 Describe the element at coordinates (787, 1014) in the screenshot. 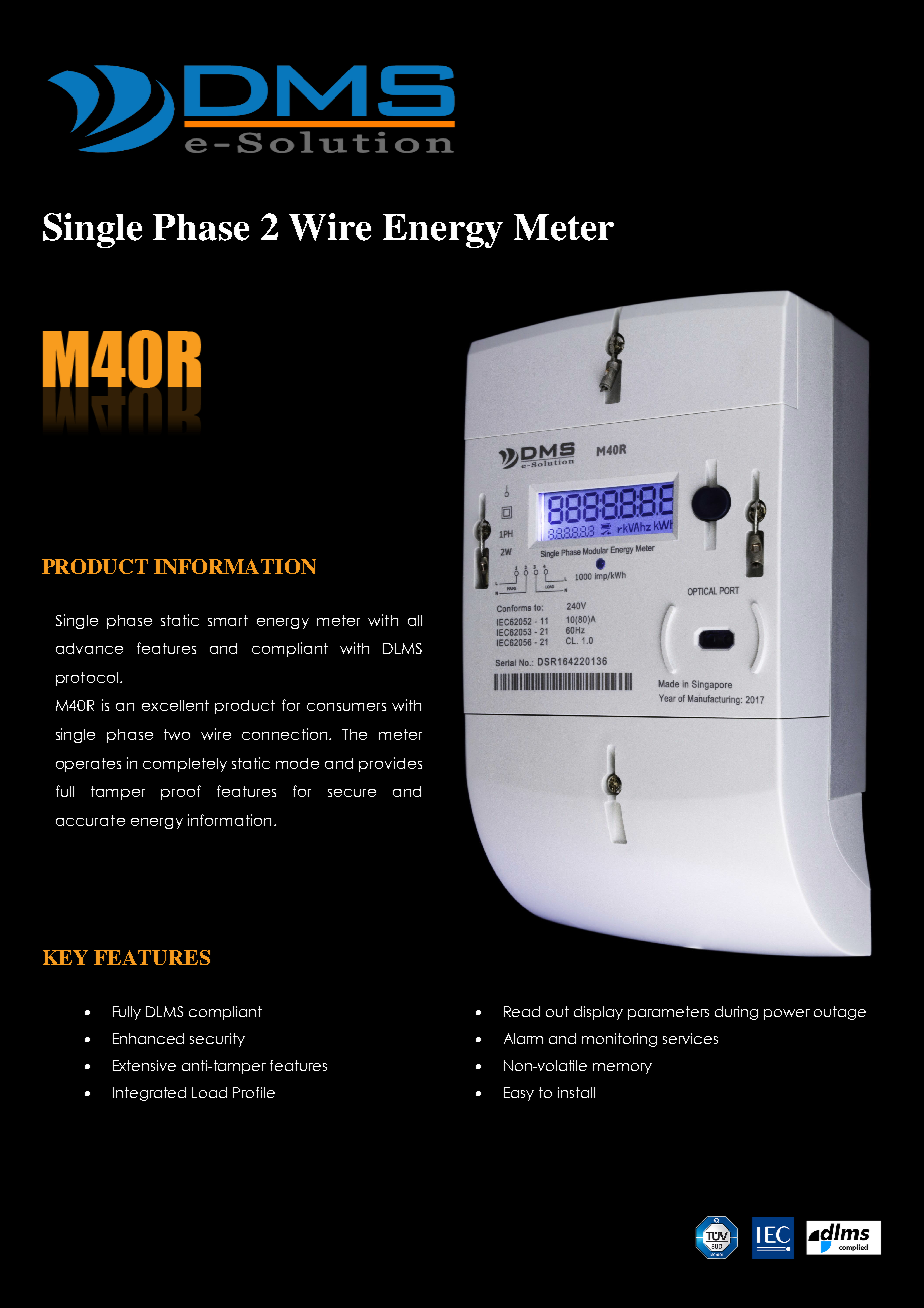

I see `power` at that location.
